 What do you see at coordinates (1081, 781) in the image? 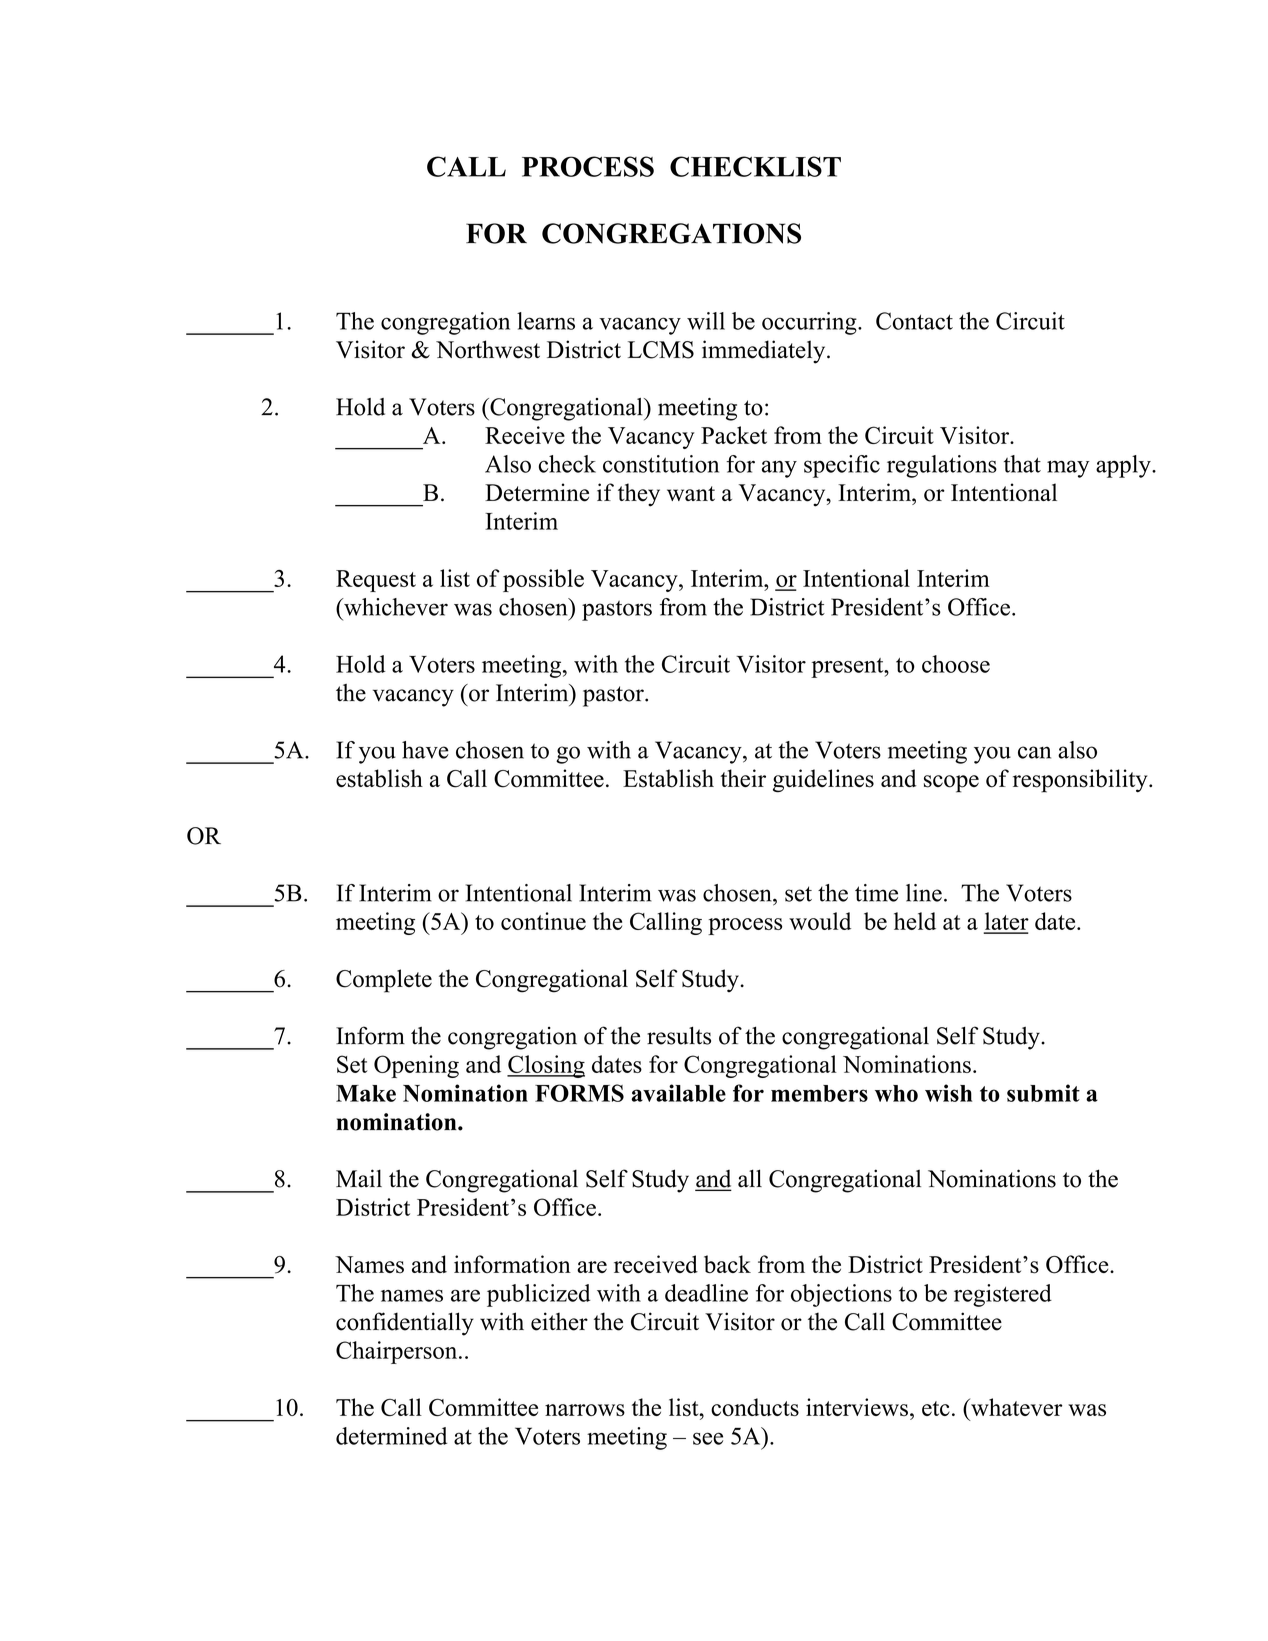
I see `responsibility` at bounding box center [1081, 781].
